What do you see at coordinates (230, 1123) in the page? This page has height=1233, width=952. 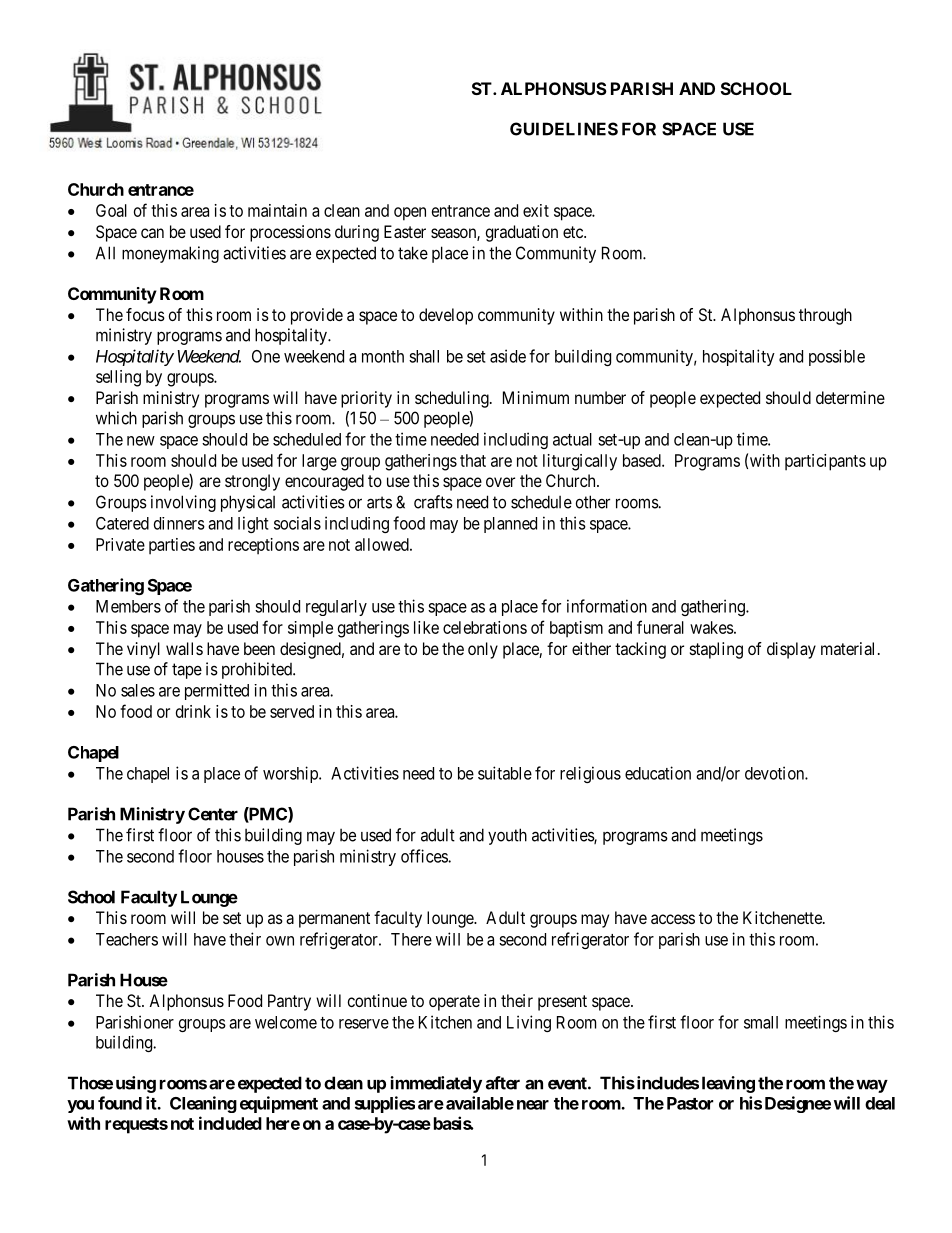 I see `included` at bounding box center [230, 1123].
